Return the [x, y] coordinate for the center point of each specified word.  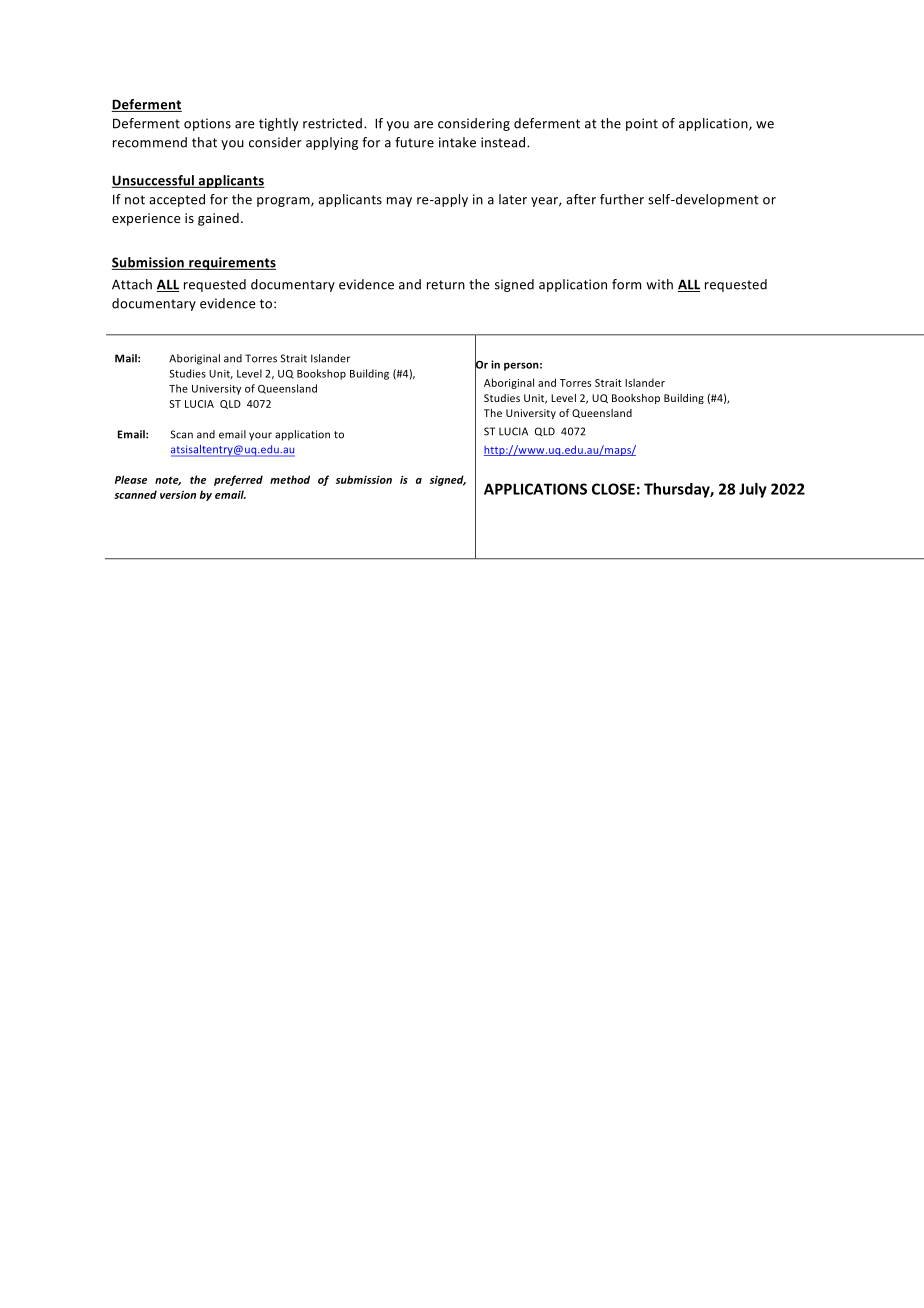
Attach [132, 284]
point [642, 124]
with [659, 284]
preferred [238, 480]
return [446, 285]
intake [457, 142]
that [204, 142]
